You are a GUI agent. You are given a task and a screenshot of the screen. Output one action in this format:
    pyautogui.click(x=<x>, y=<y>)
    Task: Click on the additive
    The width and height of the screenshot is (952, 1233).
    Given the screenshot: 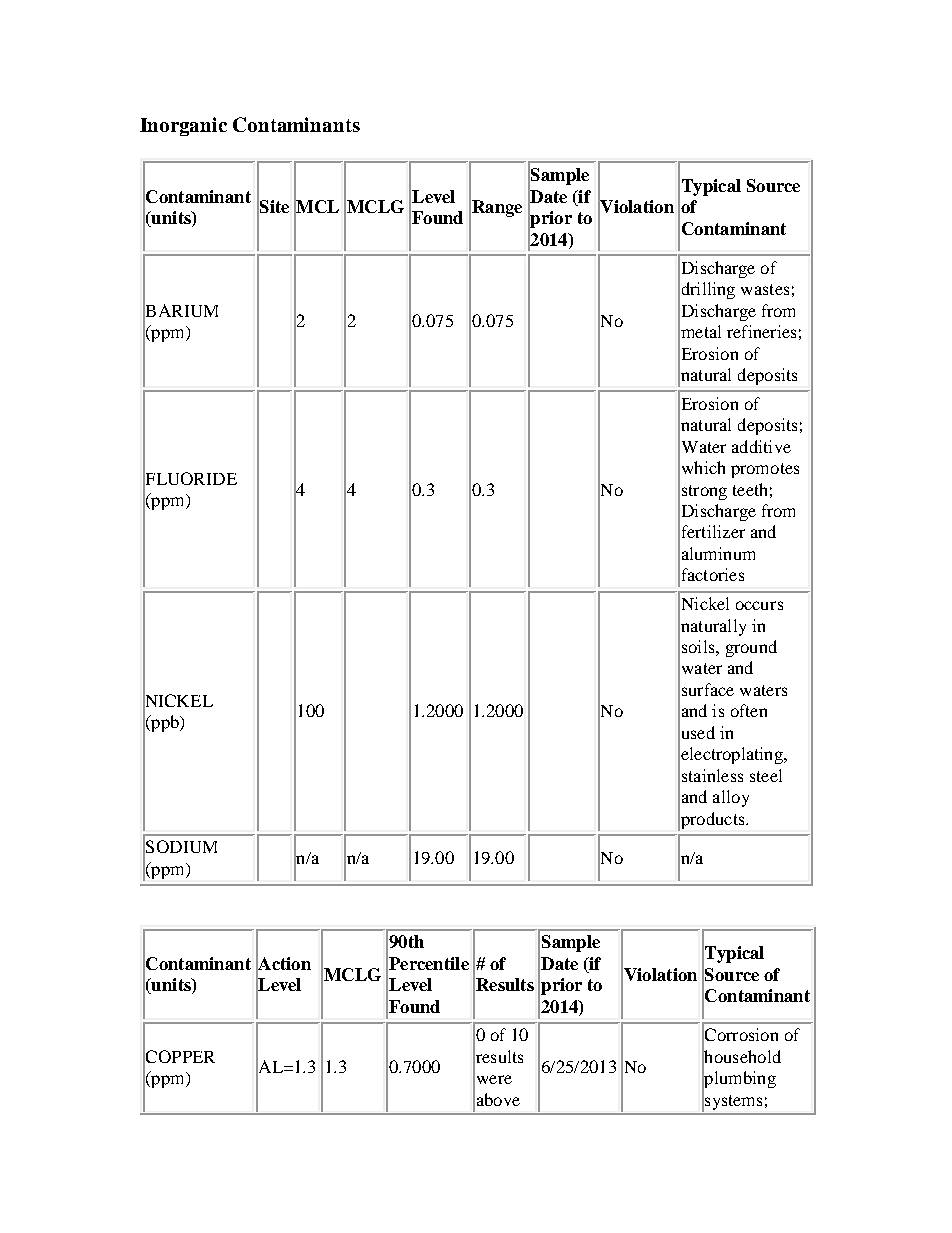 What is the action you would take?
    pyautogui.click(x=761, y=446)
